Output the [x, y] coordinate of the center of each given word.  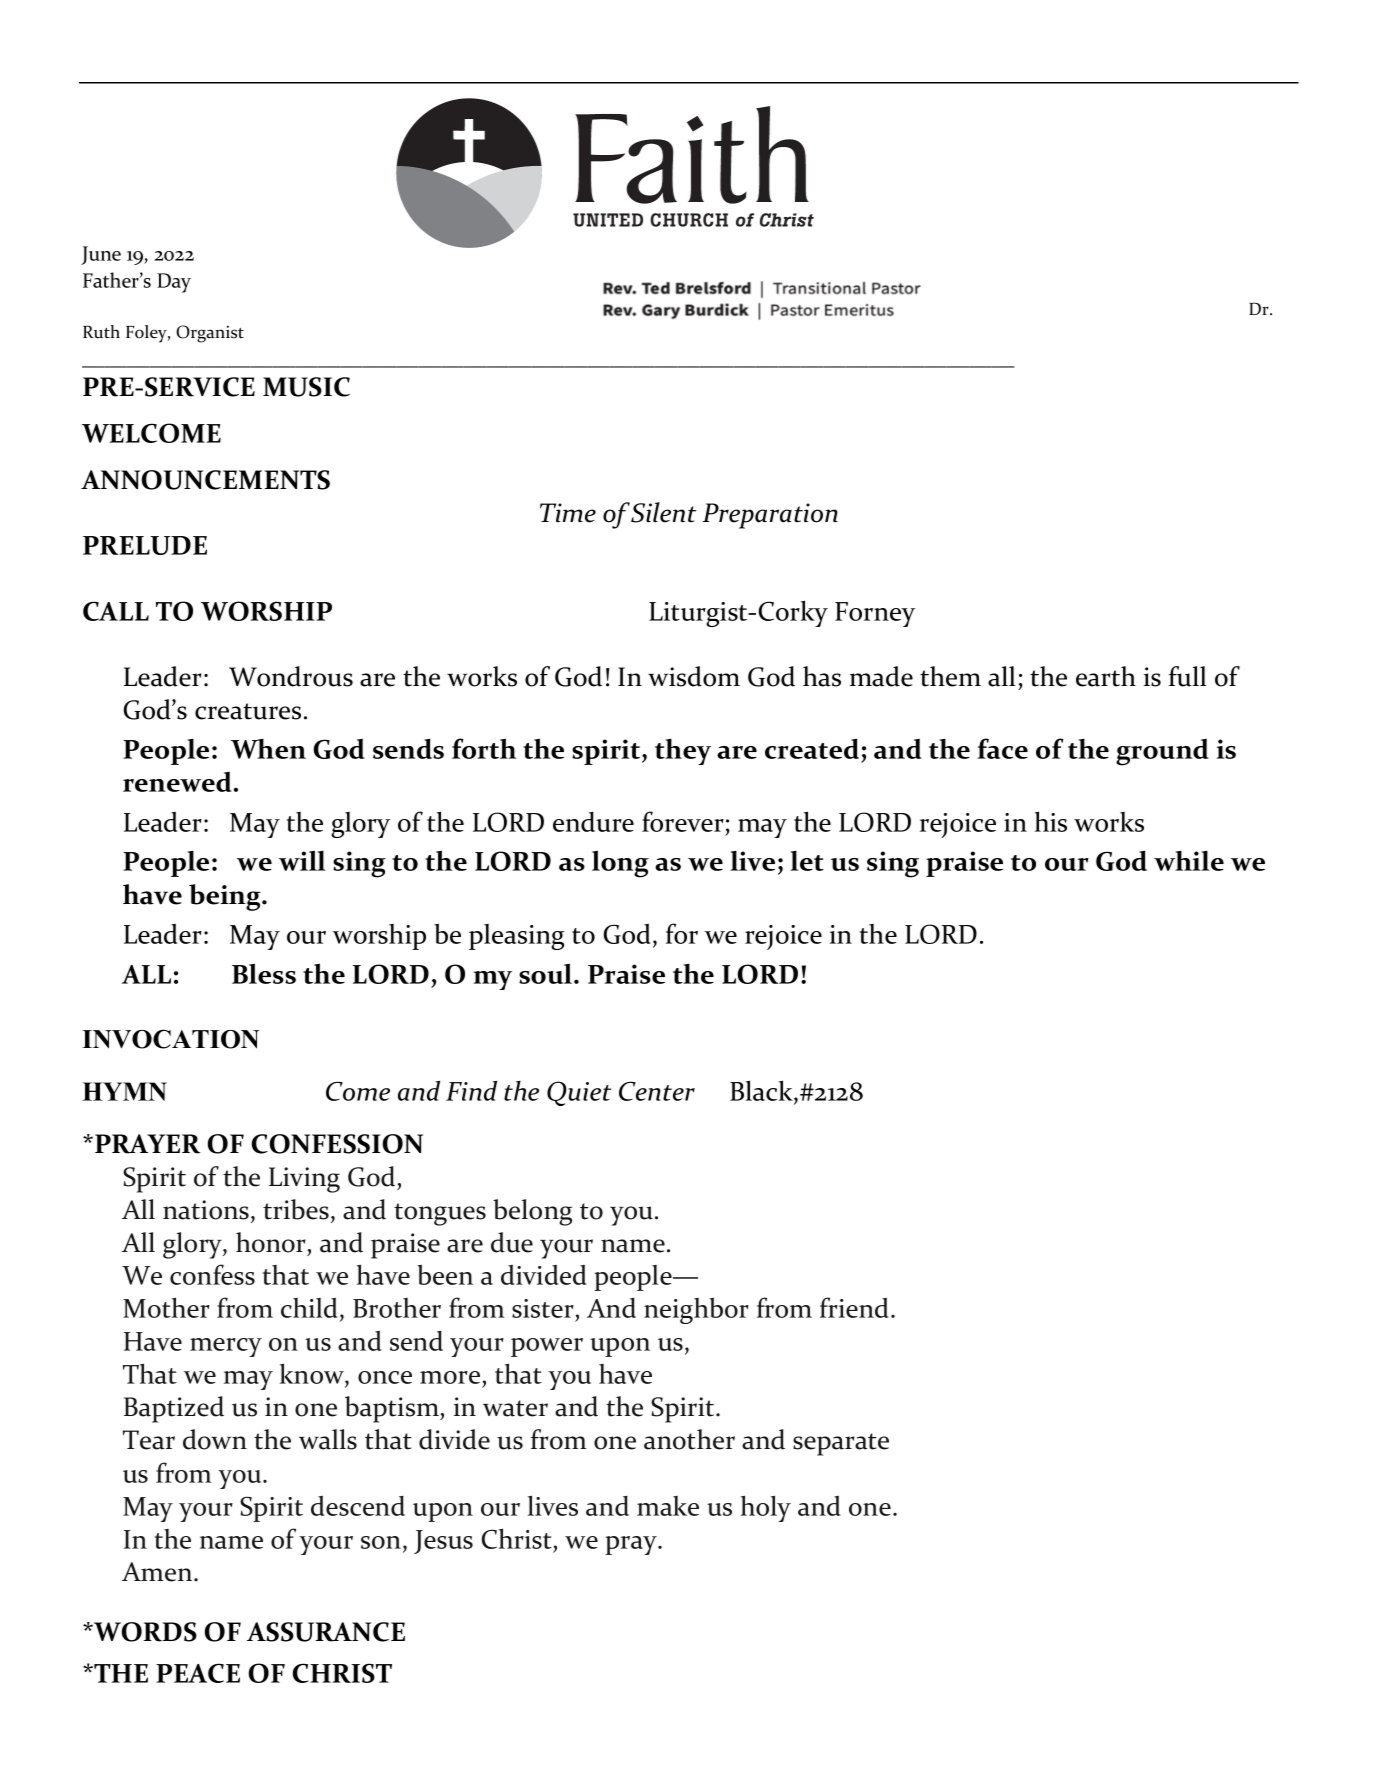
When [268, 749]
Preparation [770, 516]
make [668, 1506]
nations [206, 1210]
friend [854, 1307]
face [1002, 748]
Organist [210, 334]
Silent [663, 512]
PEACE [198, 1673]
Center [657, 1091]
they [683, 752]
